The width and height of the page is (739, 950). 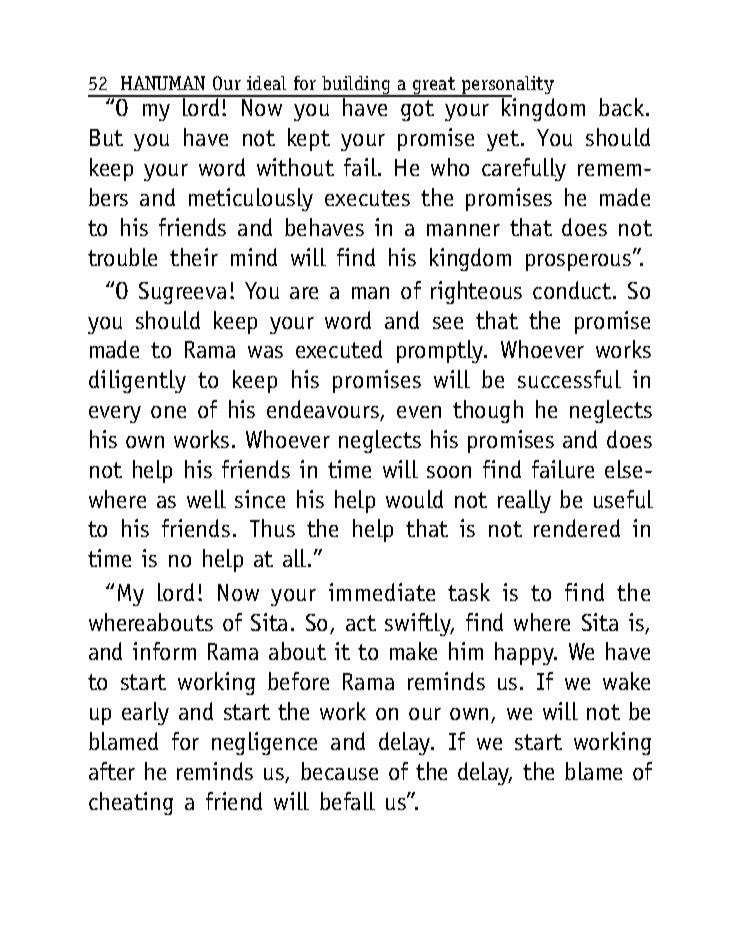 I want to click on because, so click(x=339, y=771).
